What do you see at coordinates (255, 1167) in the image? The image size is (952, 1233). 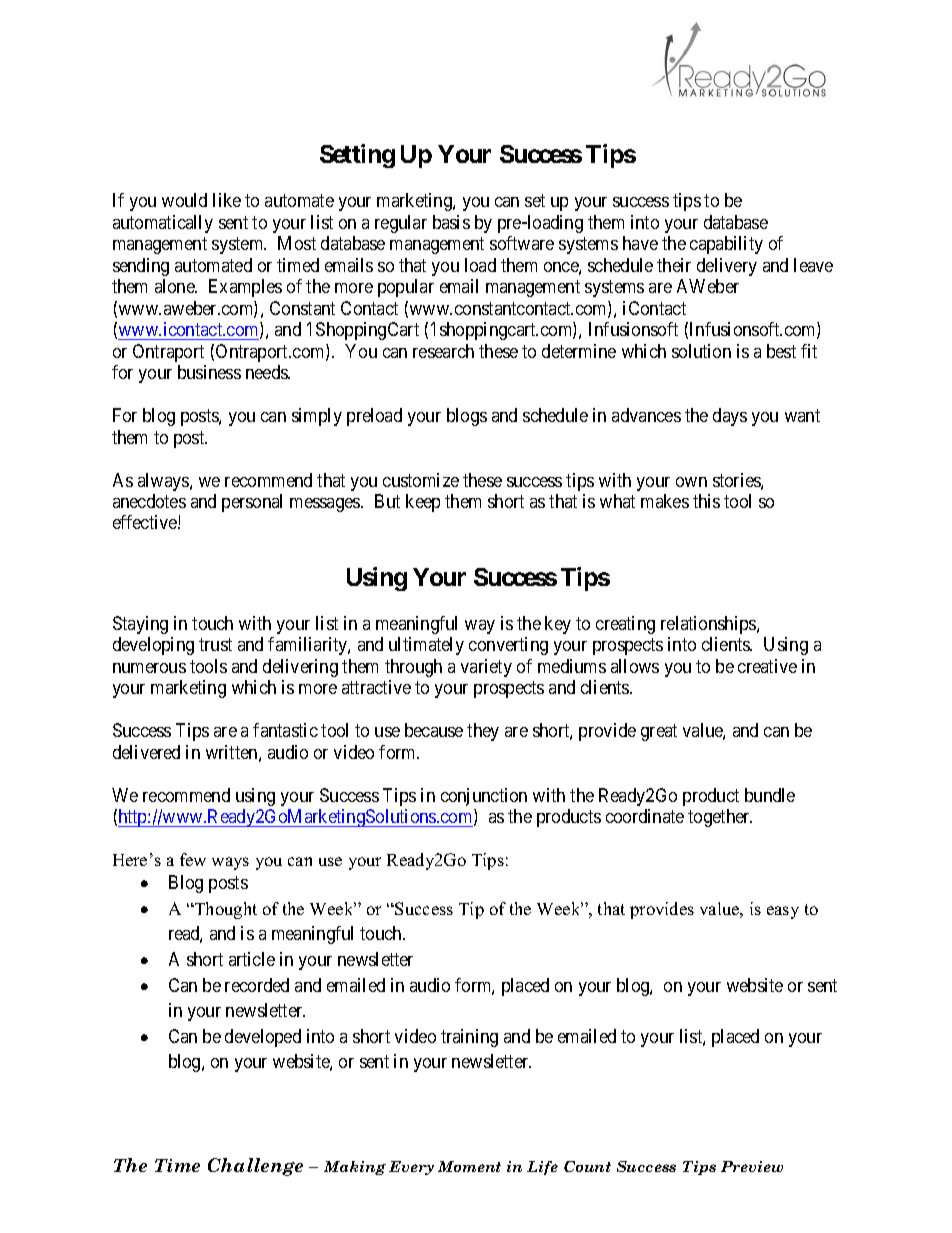 I see `Challenge` at bounding box center [255, 1167].
